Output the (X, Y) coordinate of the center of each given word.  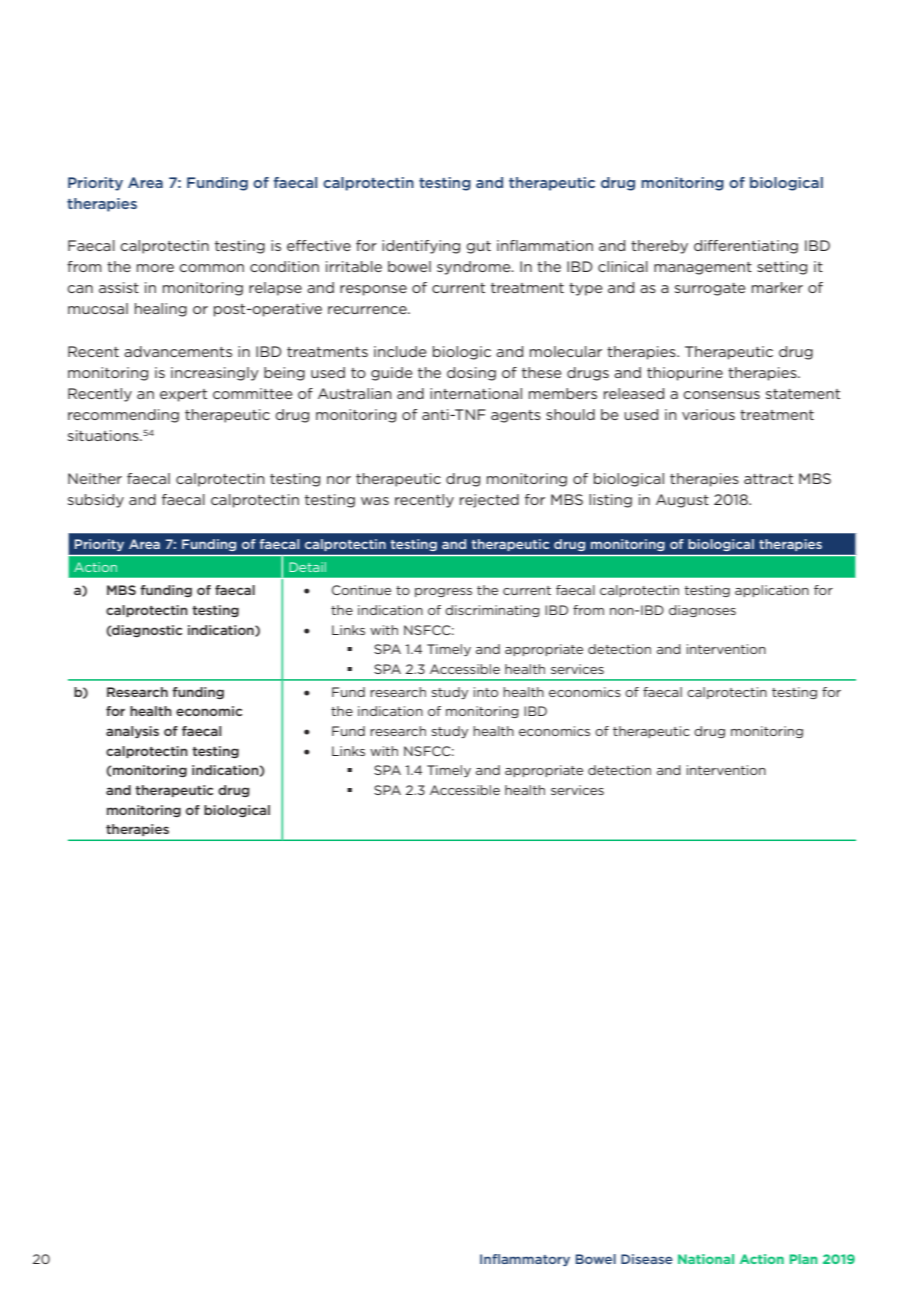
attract (768, 479)
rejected (489, 501)
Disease (647, 1259)
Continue (361, 590)
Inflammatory (525, 1260)
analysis (132, 732)
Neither (95, 478)
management (703, 268)
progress (443, 592)
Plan (804, 1259)
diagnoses (702, 611)
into (486, 692)
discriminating (492, 611)
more (155, 268)
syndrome (475, 268)
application (772, 591)
